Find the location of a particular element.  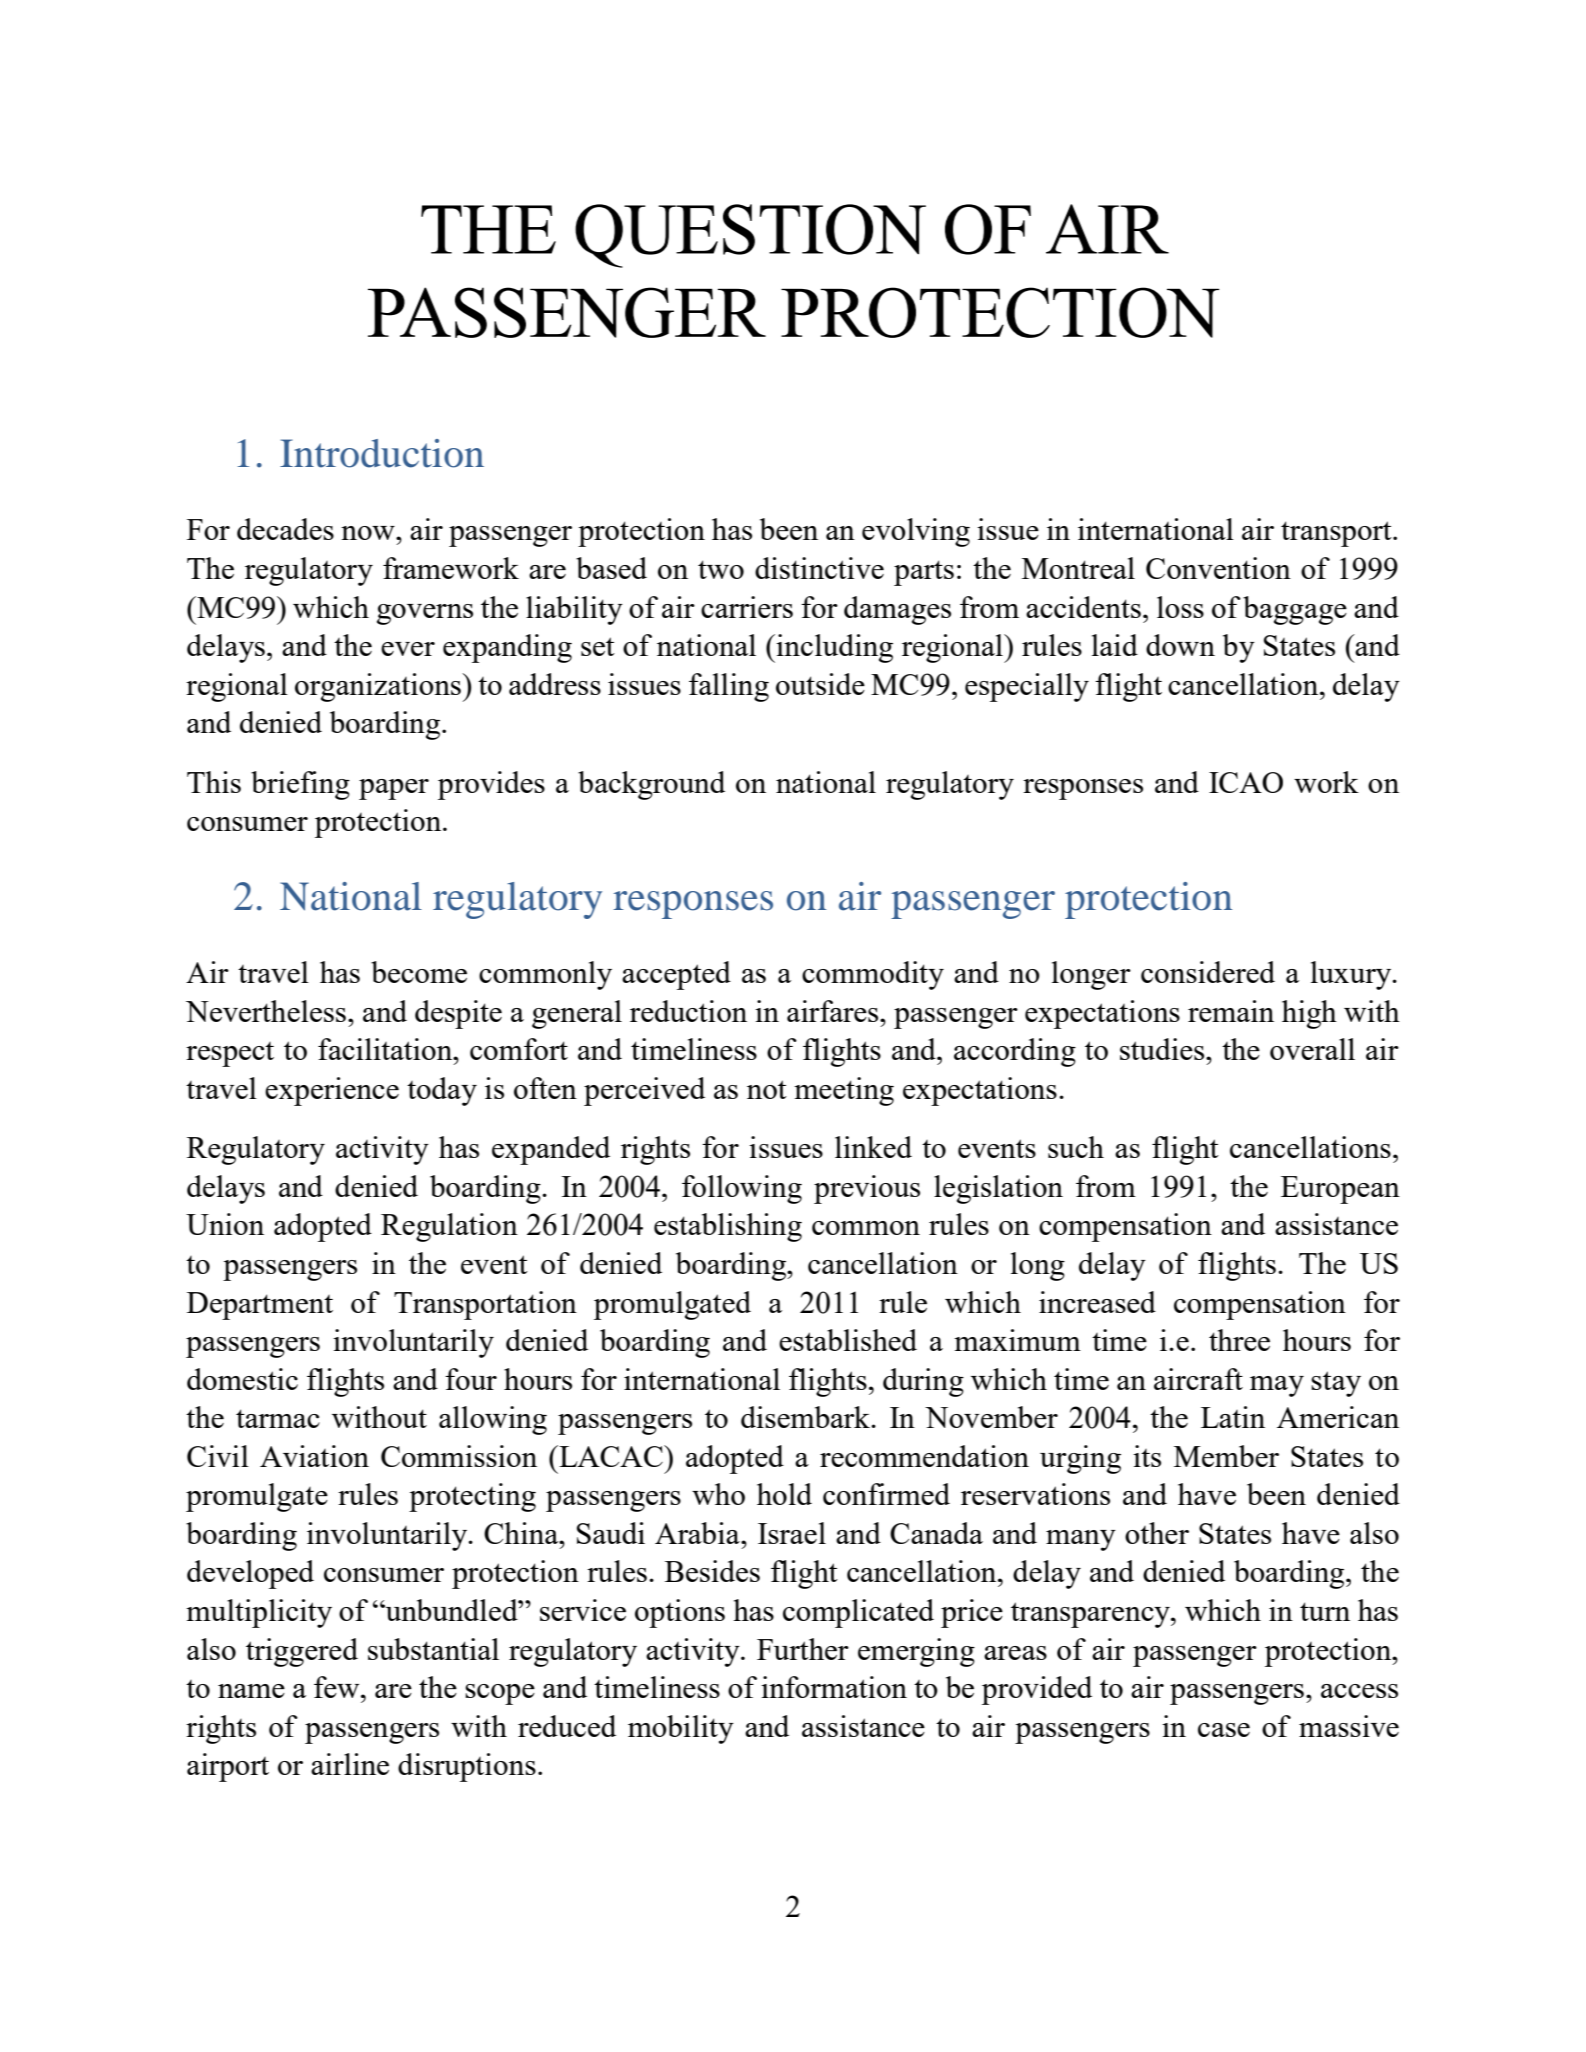

commodity is located at coordinates (873, 975).
